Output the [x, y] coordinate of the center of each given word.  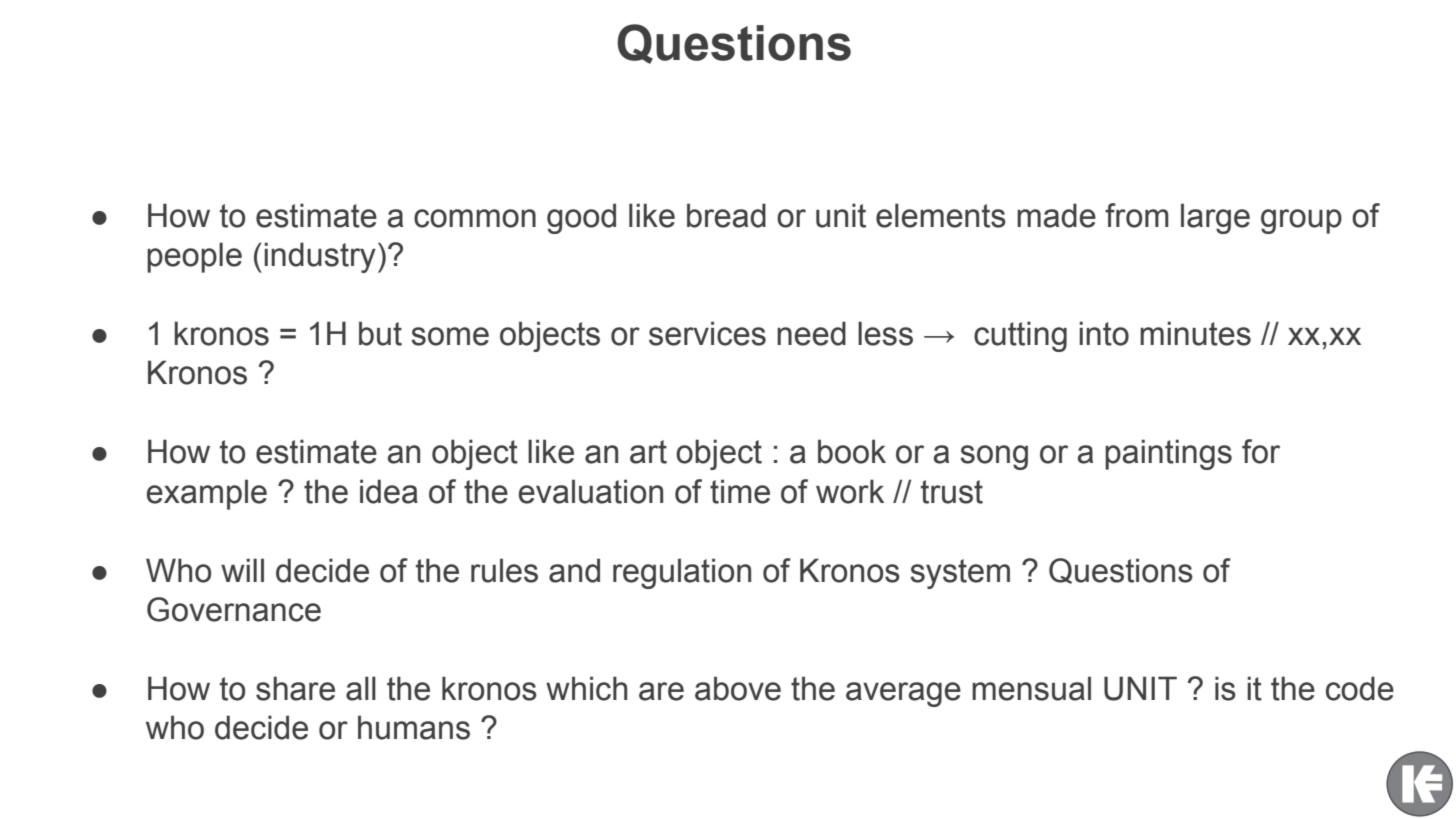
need [811, 333]
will [242, 570]
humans [414, 727]
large [1215, 218]
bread [726, 215]
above [738, 688]
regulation [682, 573]
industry [320, 257]
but [380, 333]
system [960, 574]
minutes [1195, 333]
